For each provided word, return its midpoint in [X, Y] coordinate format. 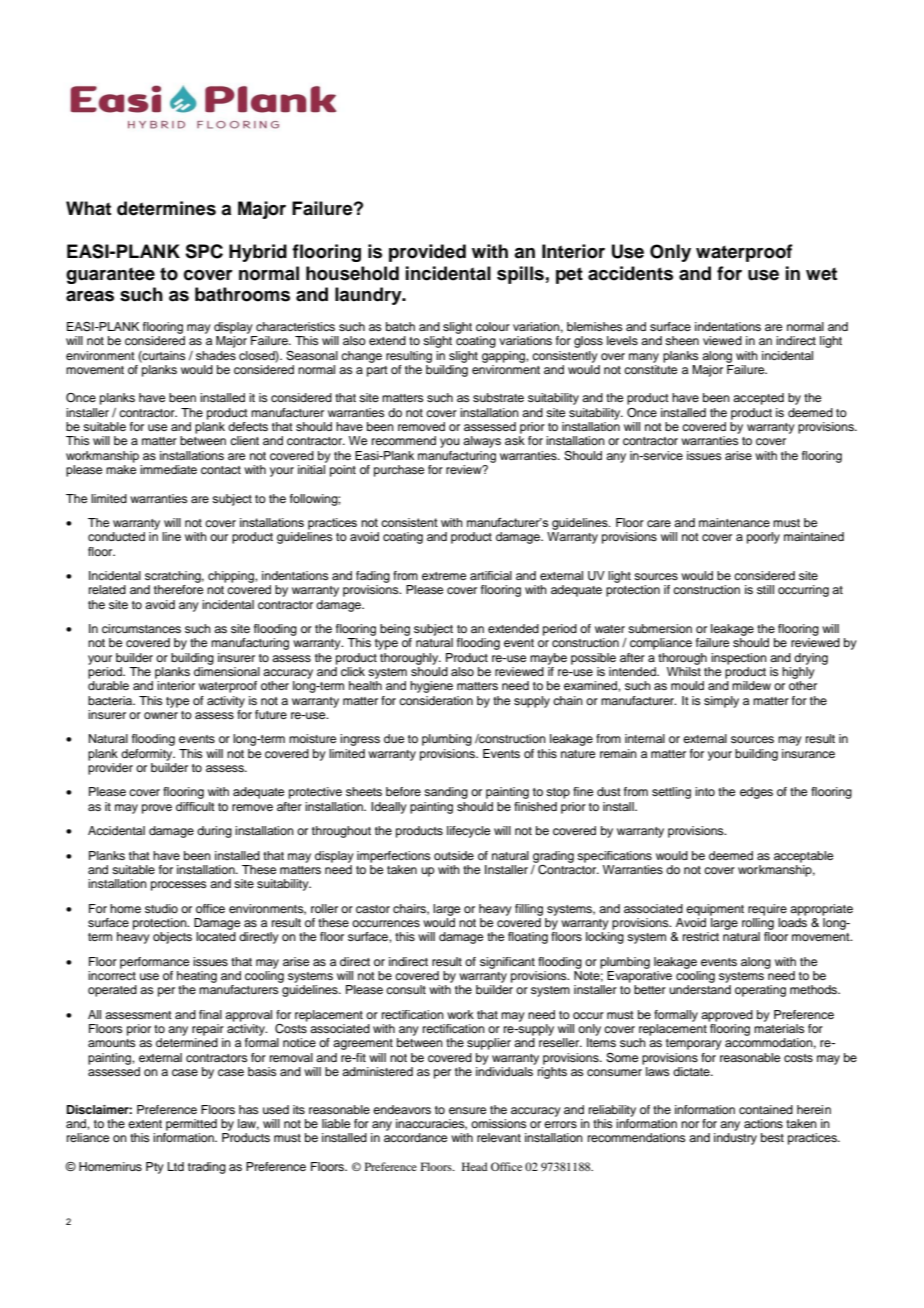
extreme [444, 576]
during [214, 832]
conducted [116, 536]
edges [756, 793]
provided [427, 253]
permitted [191, 1125]
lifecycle [468, 832]
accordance [415, 1137]
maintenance [734, 522]
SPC [204, 251]
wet [821, 274]
